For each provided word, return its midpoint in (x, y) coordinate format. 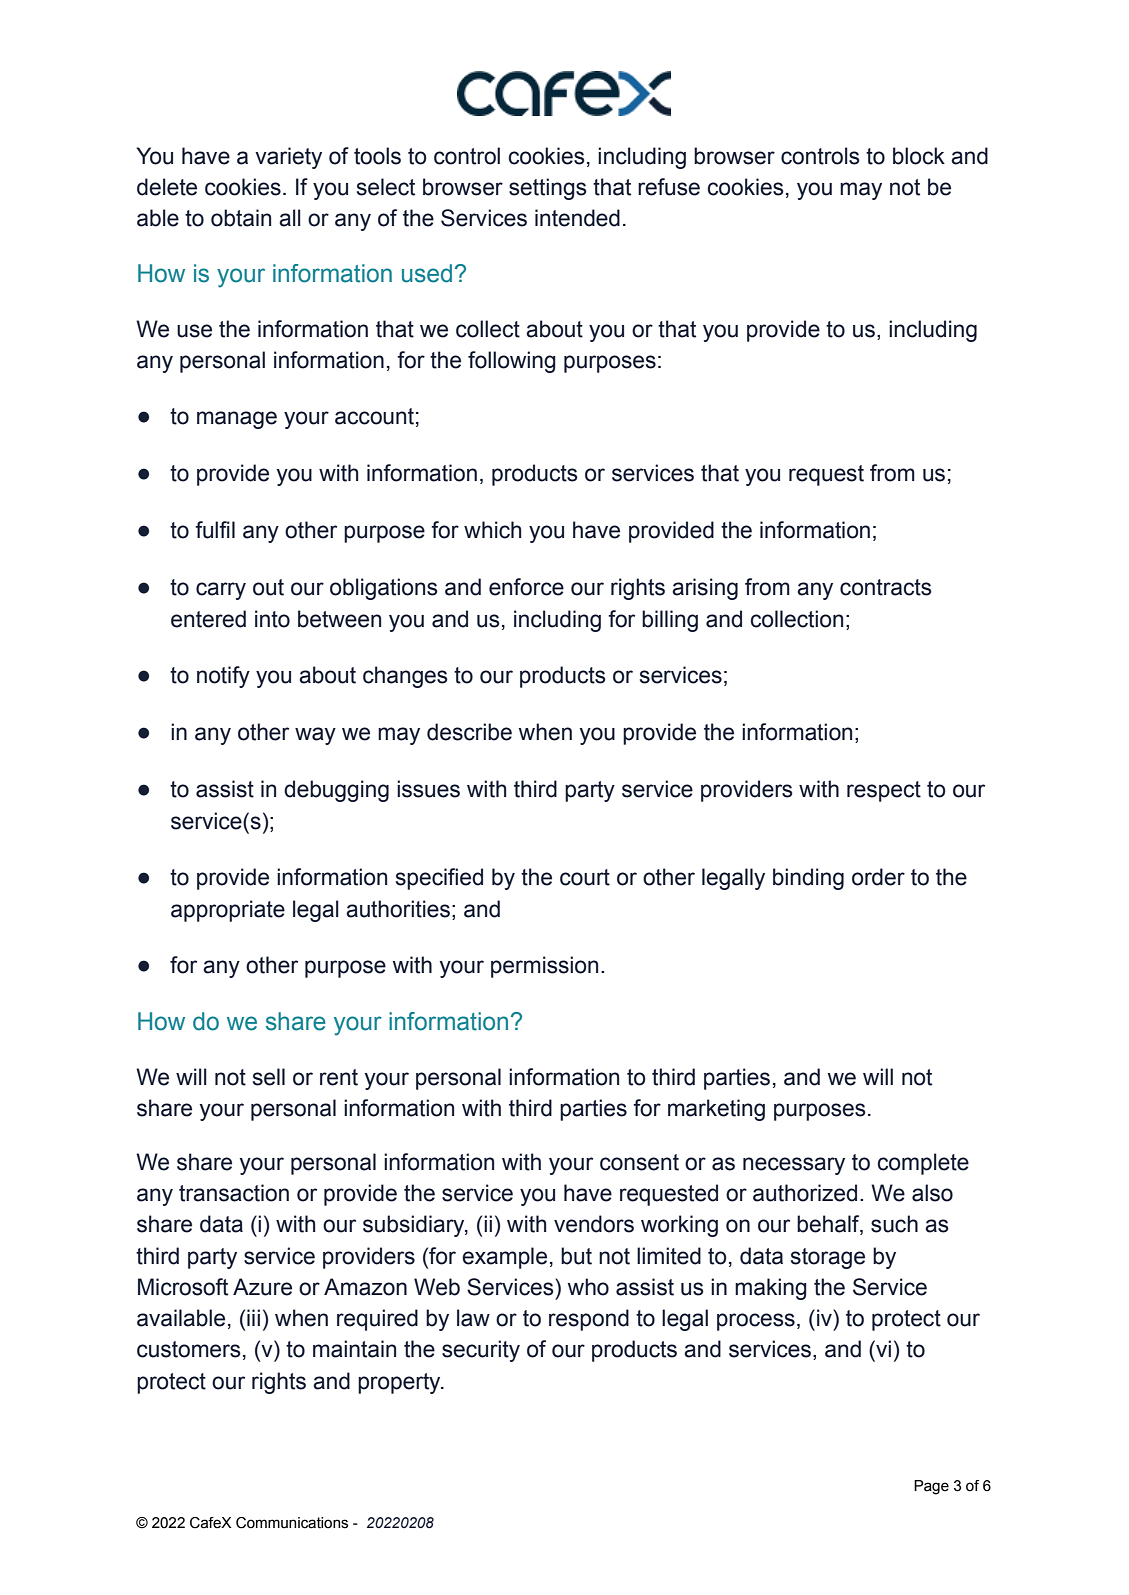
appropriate (228, 911)
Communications (292, 1523)
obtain (241, 218)
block (919, 156)
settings (548, 189)
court (585, 877)
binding (808, 879)
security (481, 1351)
